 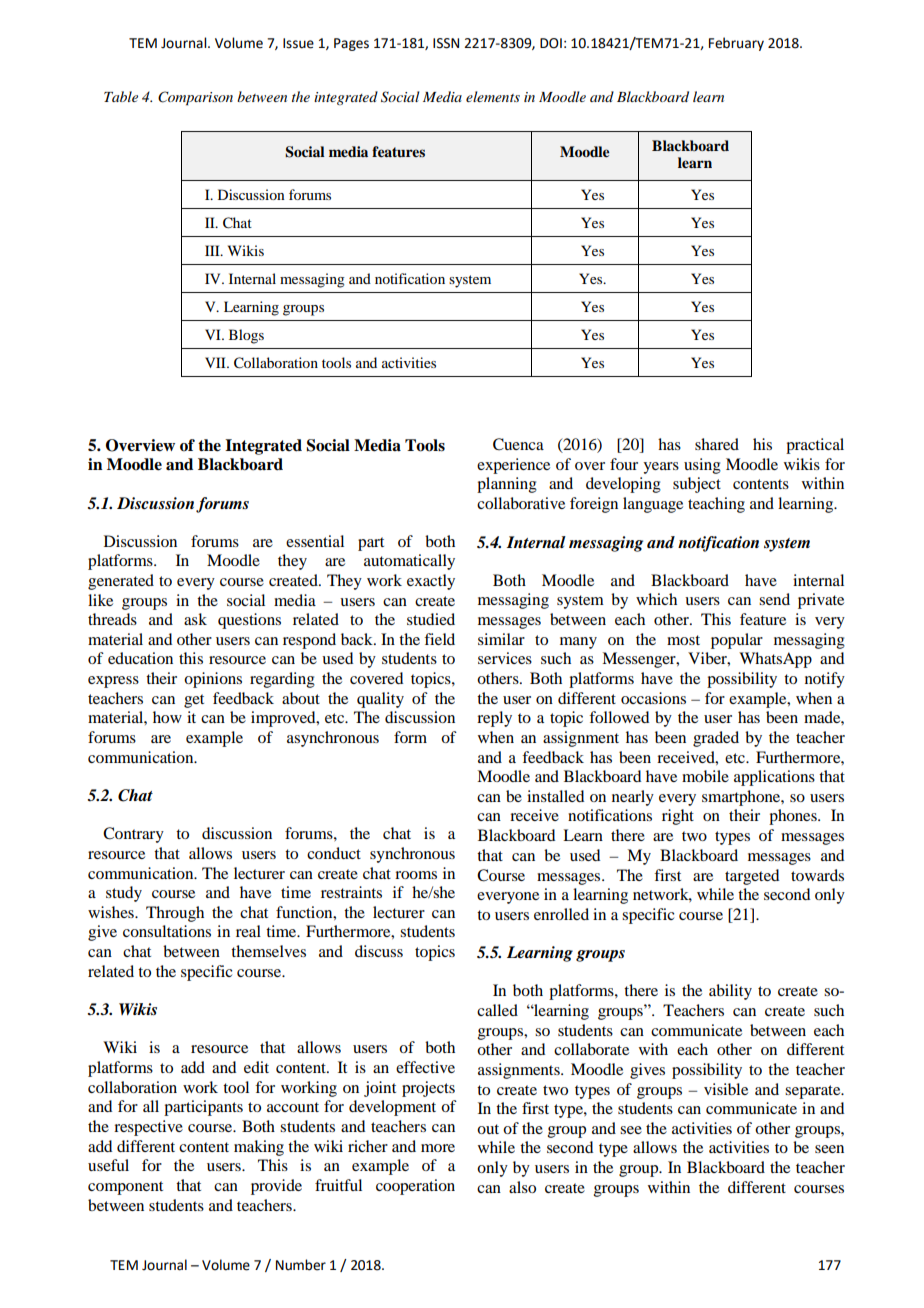 I want to click on field, so click(x=439, y=639).
